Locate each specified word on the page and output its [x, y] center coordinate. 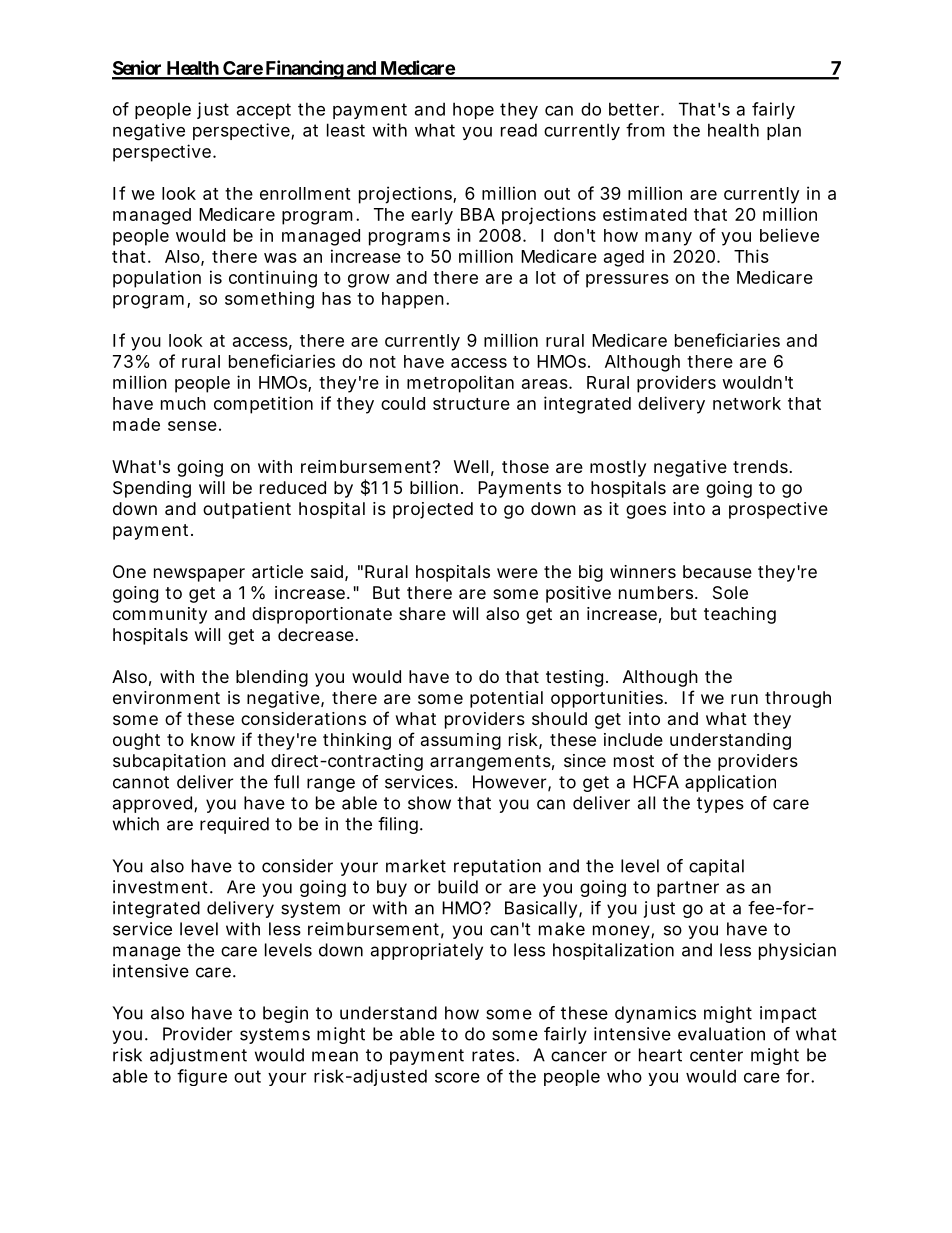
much [183, 403]
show [429, 803]
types [720, 805]
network [747, 403]
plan [784, 131]
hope [473, 110]
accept [264, 111]
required [234, 825]
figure [202, 1077]
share [422, 613]
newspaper [199, 575]
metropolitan [460, 384]
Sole [730, 592]
